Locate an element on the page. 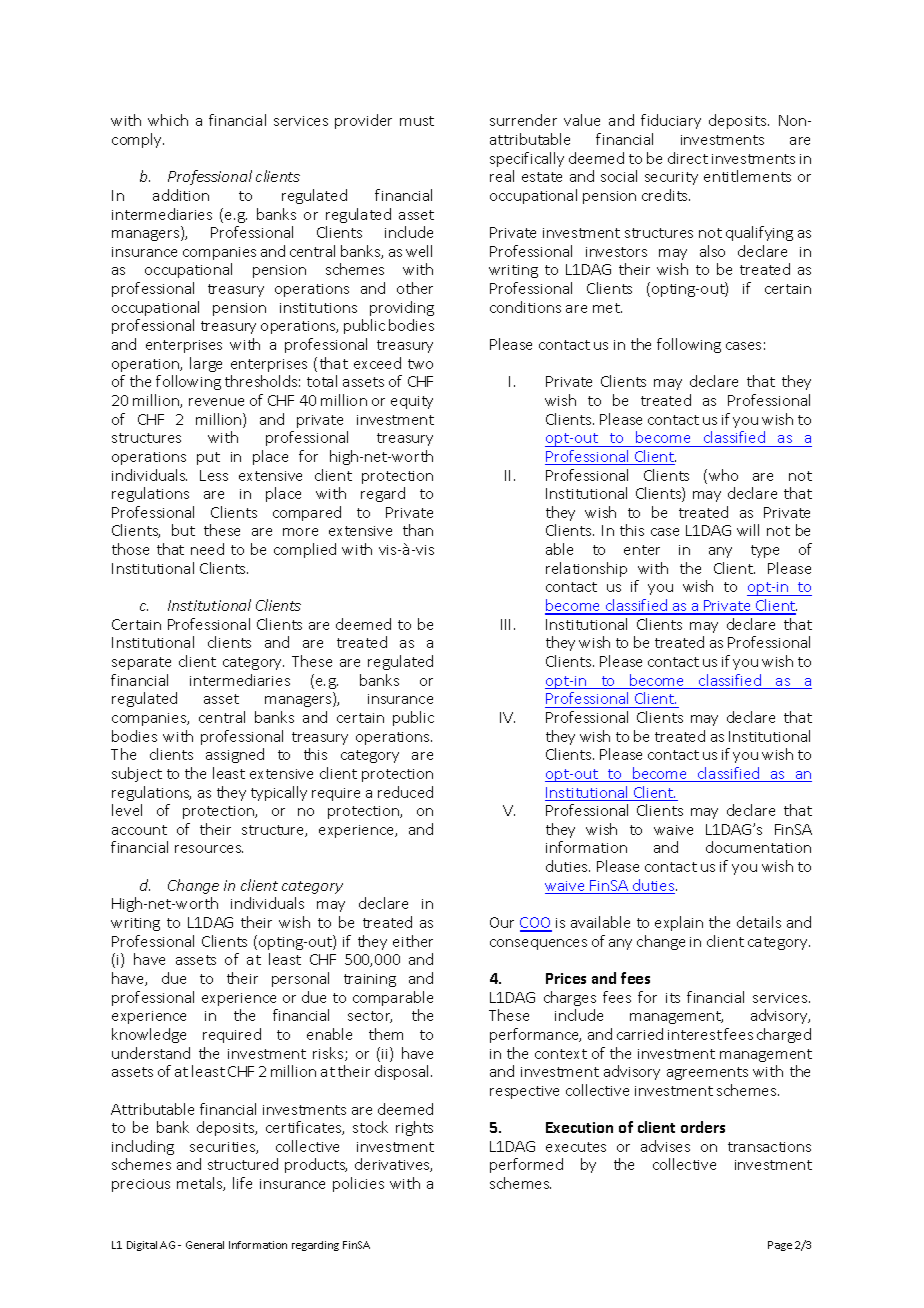 The width and height of the image is (924, 1308). III is located at coordinates (505, 624).
